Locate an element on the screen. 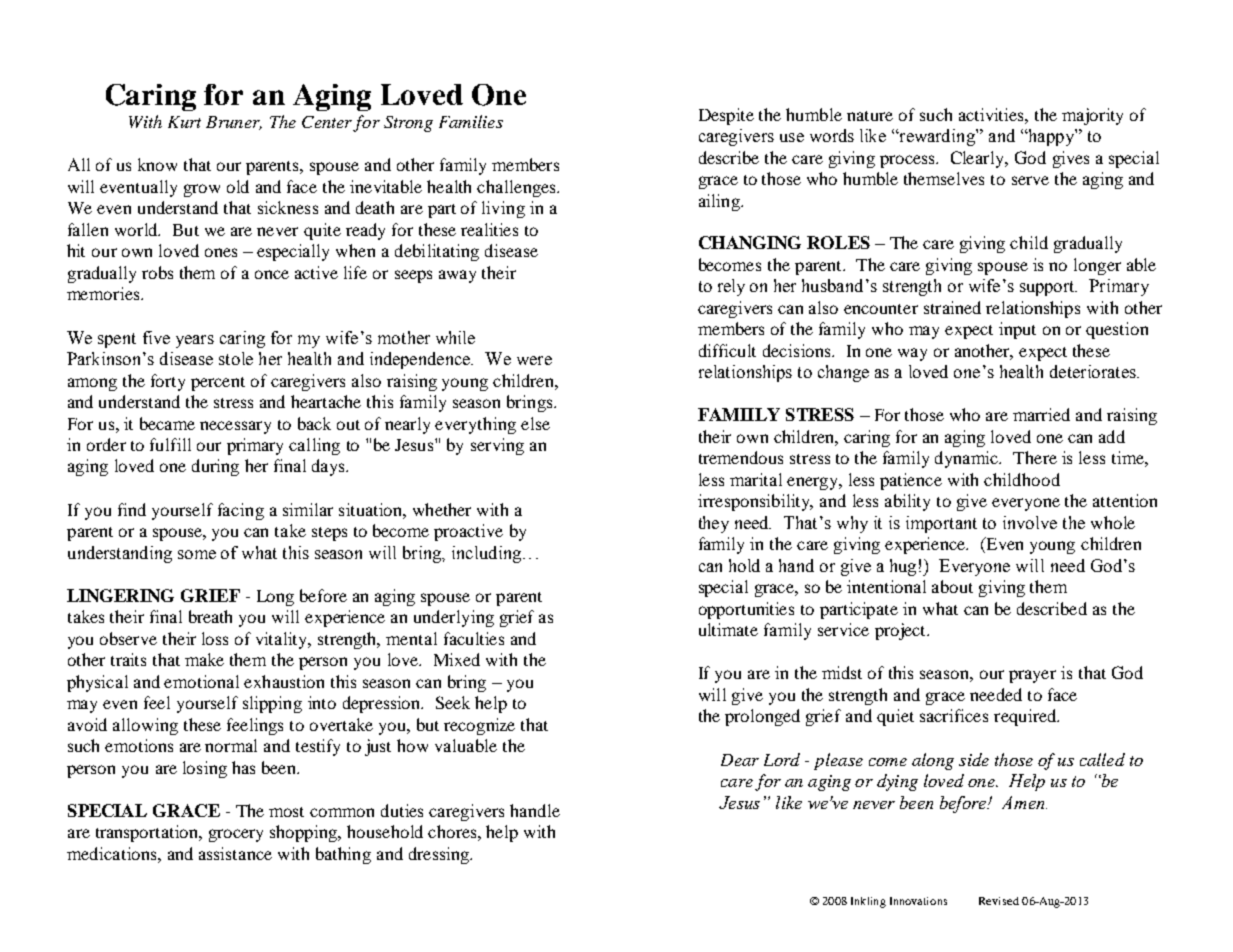 Image resolution: width=1233 pixels, height=952 pixels. Families is located at coordinates (471, 121).
